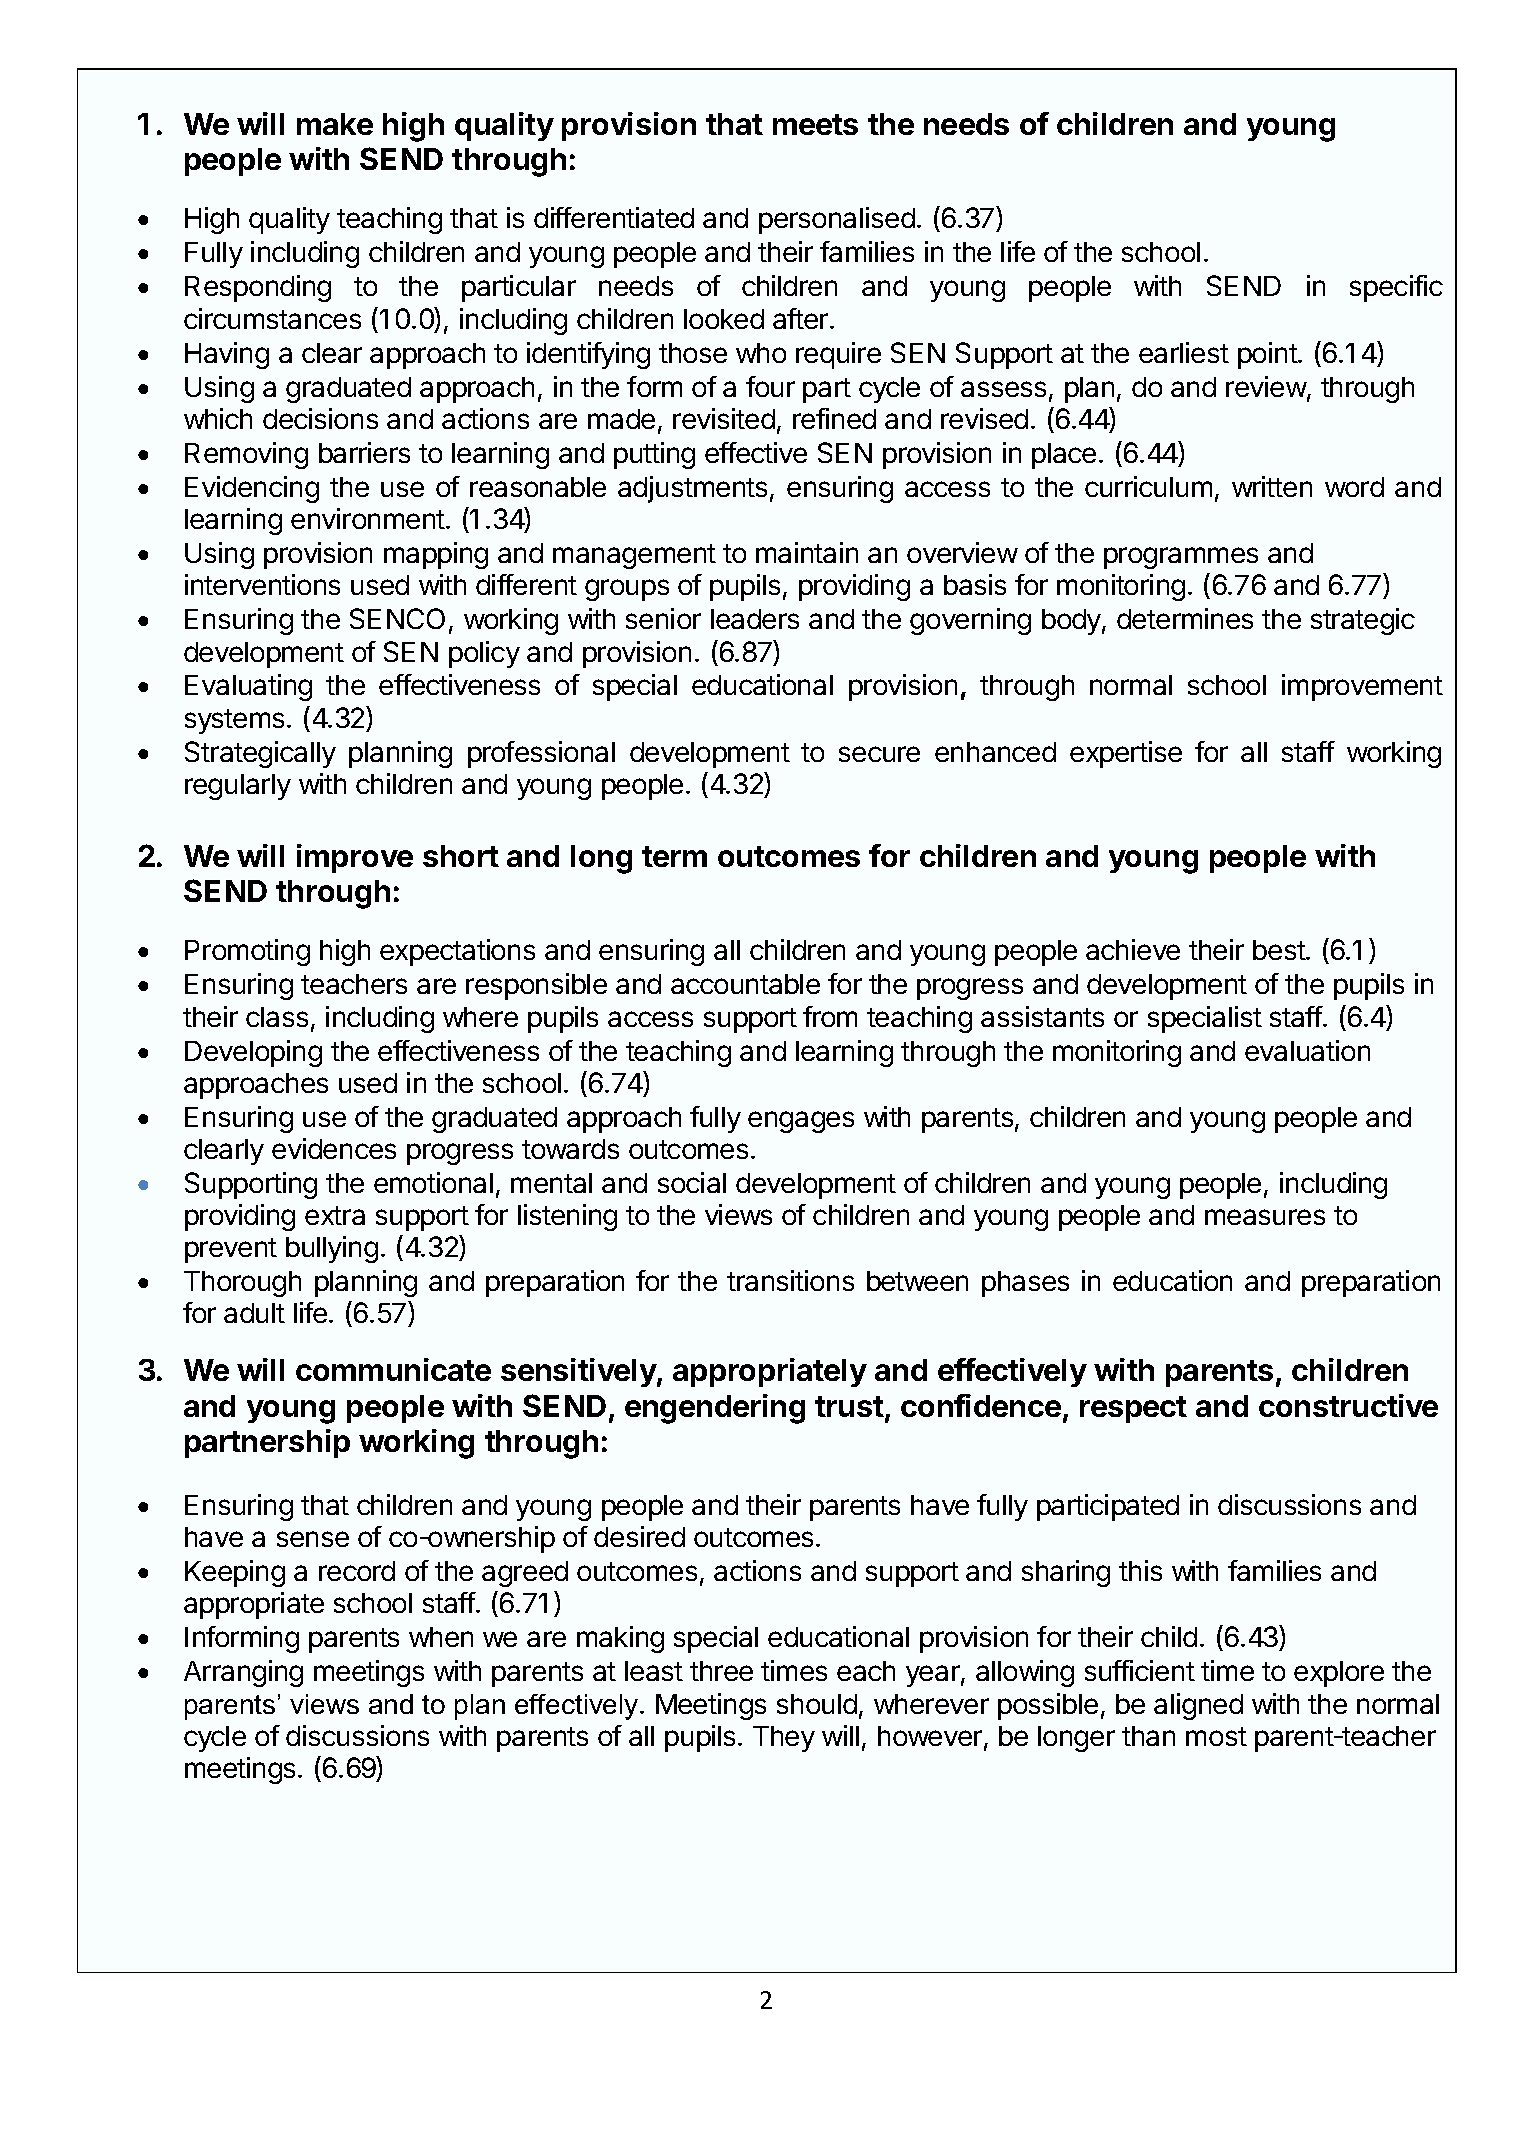 The height and width of the page is (2141, 1514). What do you see at coordinates (1198, 1706) in the page?
I see `aligned` at bounding box center [1198, 1706].
